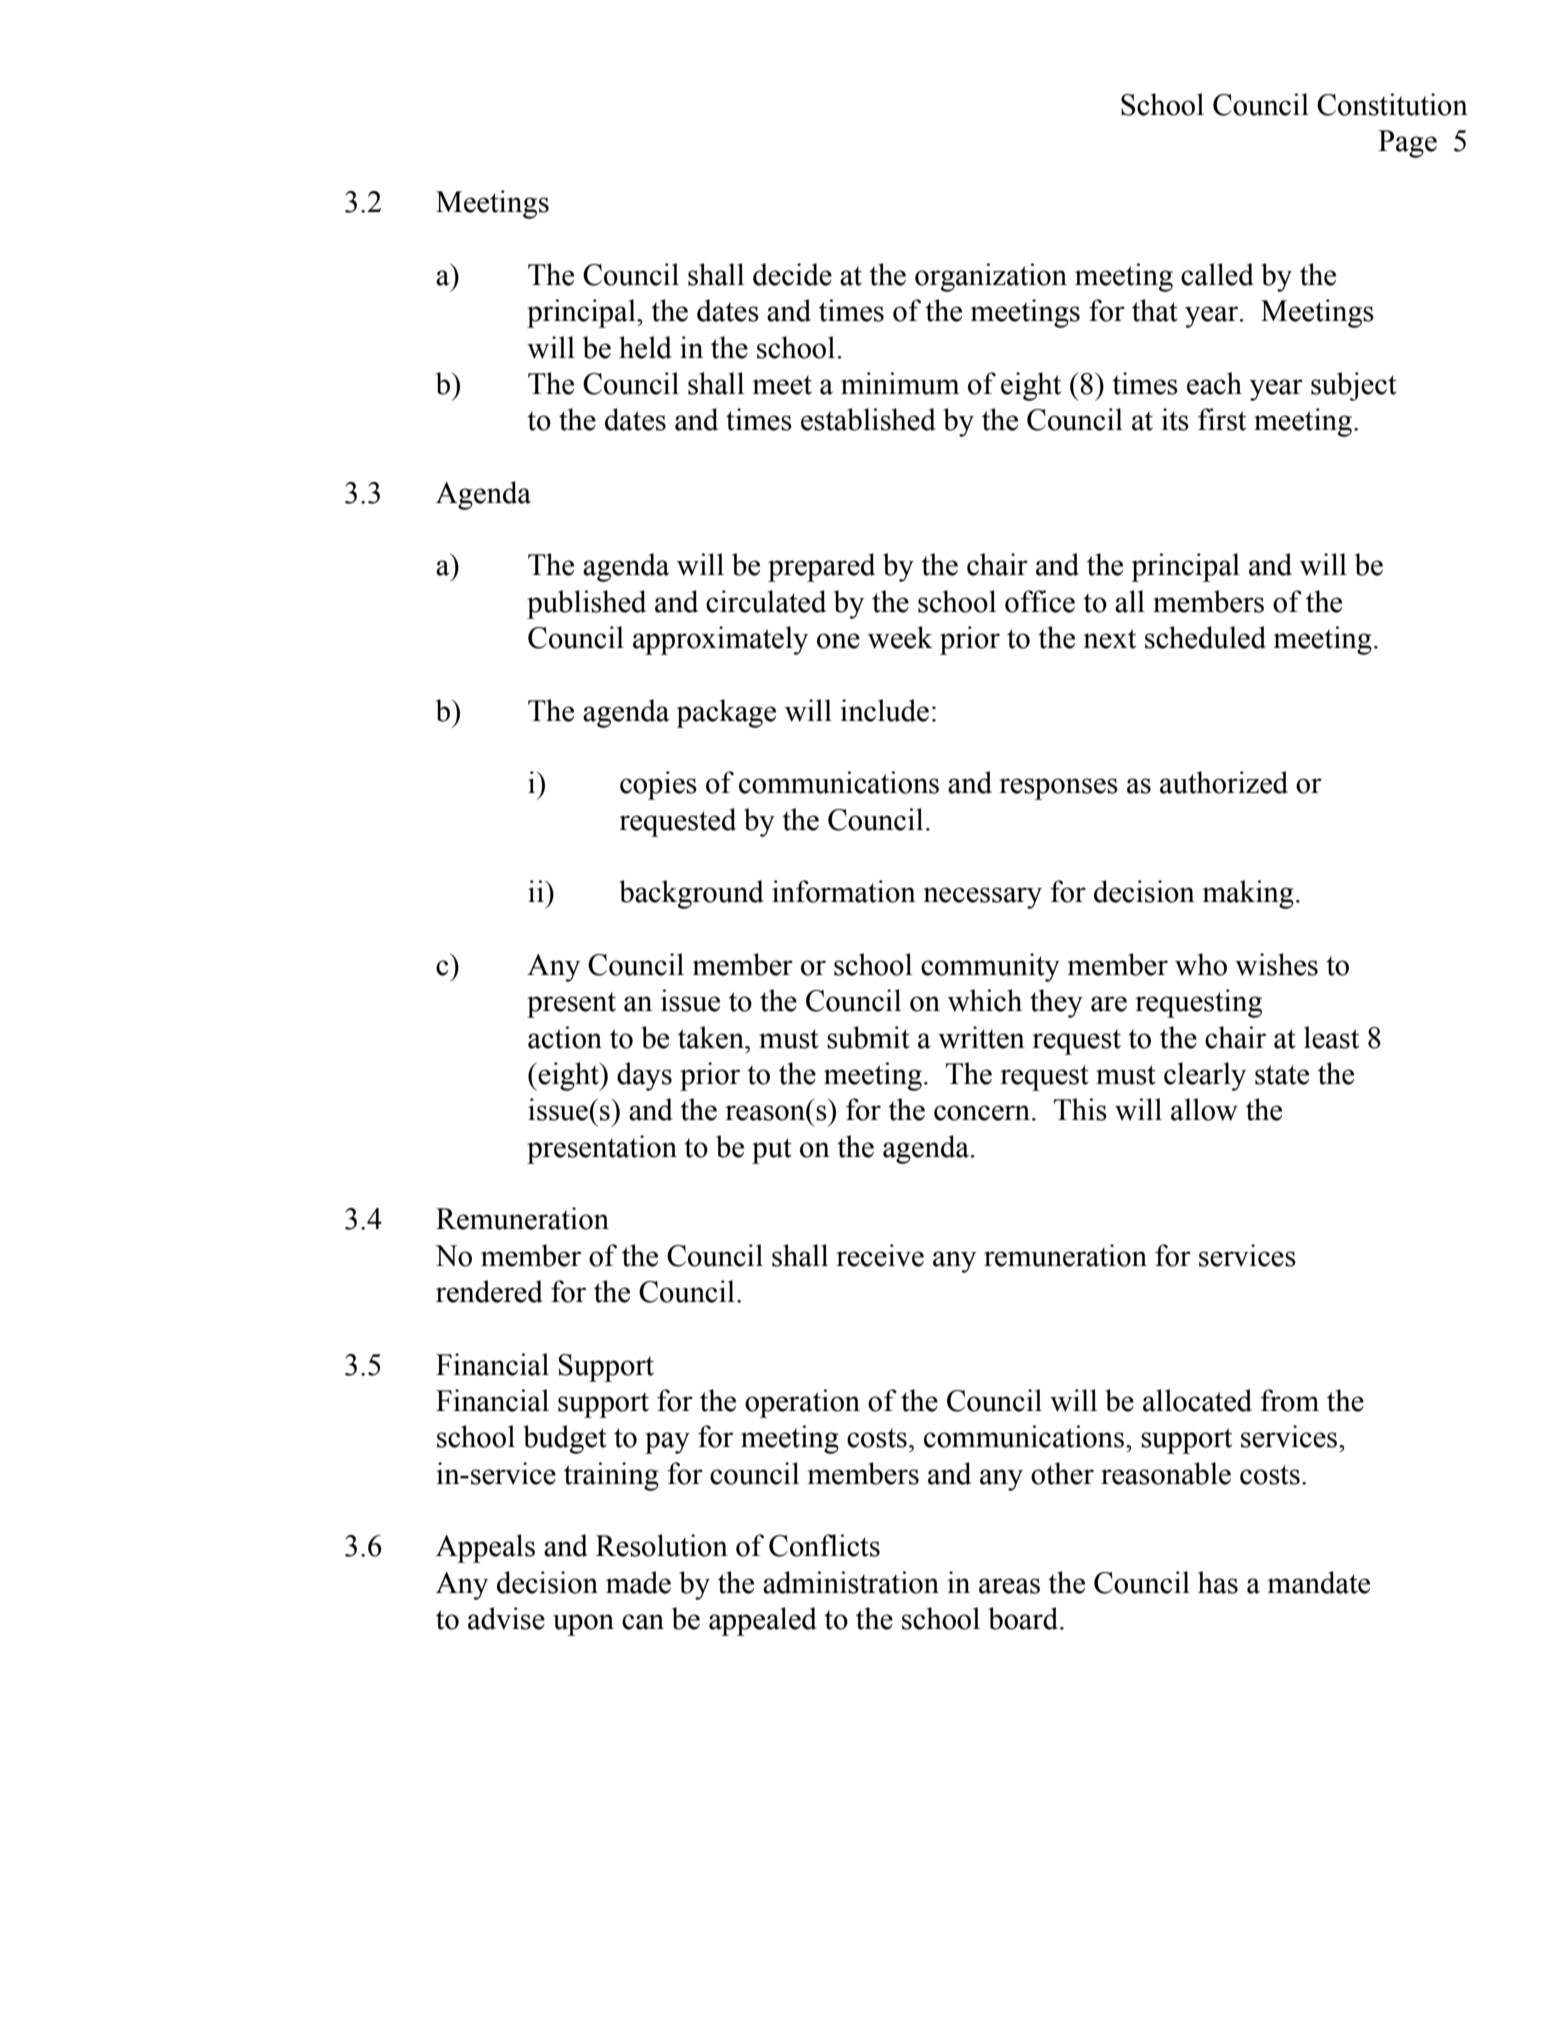 The height and width of the image is (2019, 1560). What do you see at coordinates (982, 898) in the image?
I see `necessary` at bounding box center [982, 898].
